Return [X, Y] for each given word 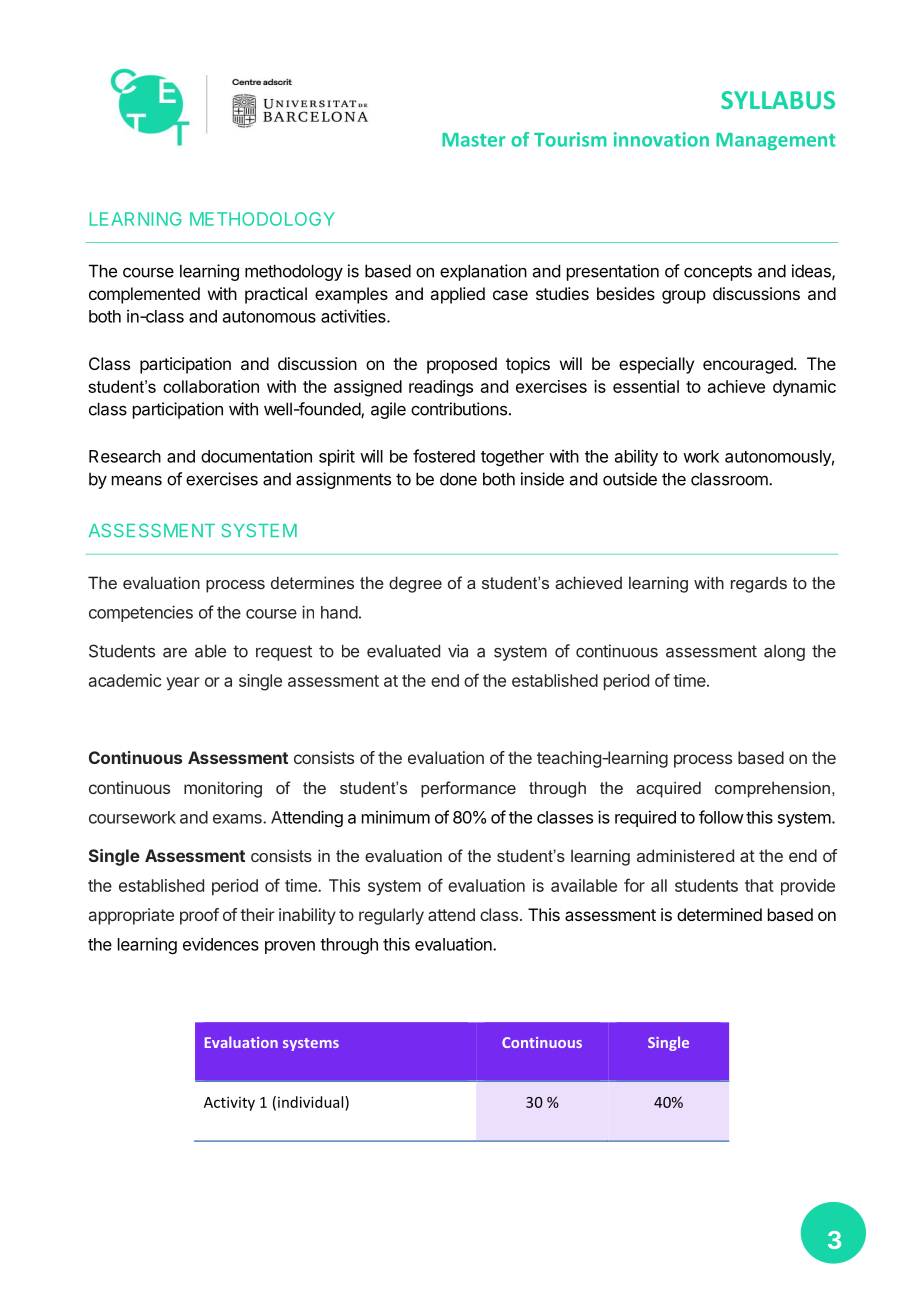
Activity [229, 1103]
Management [776, 141]
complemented [144, 295]
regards [759, 584]
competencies [141, 613]
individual [312, 1102]
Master [474, 140]
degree [415, 584]
